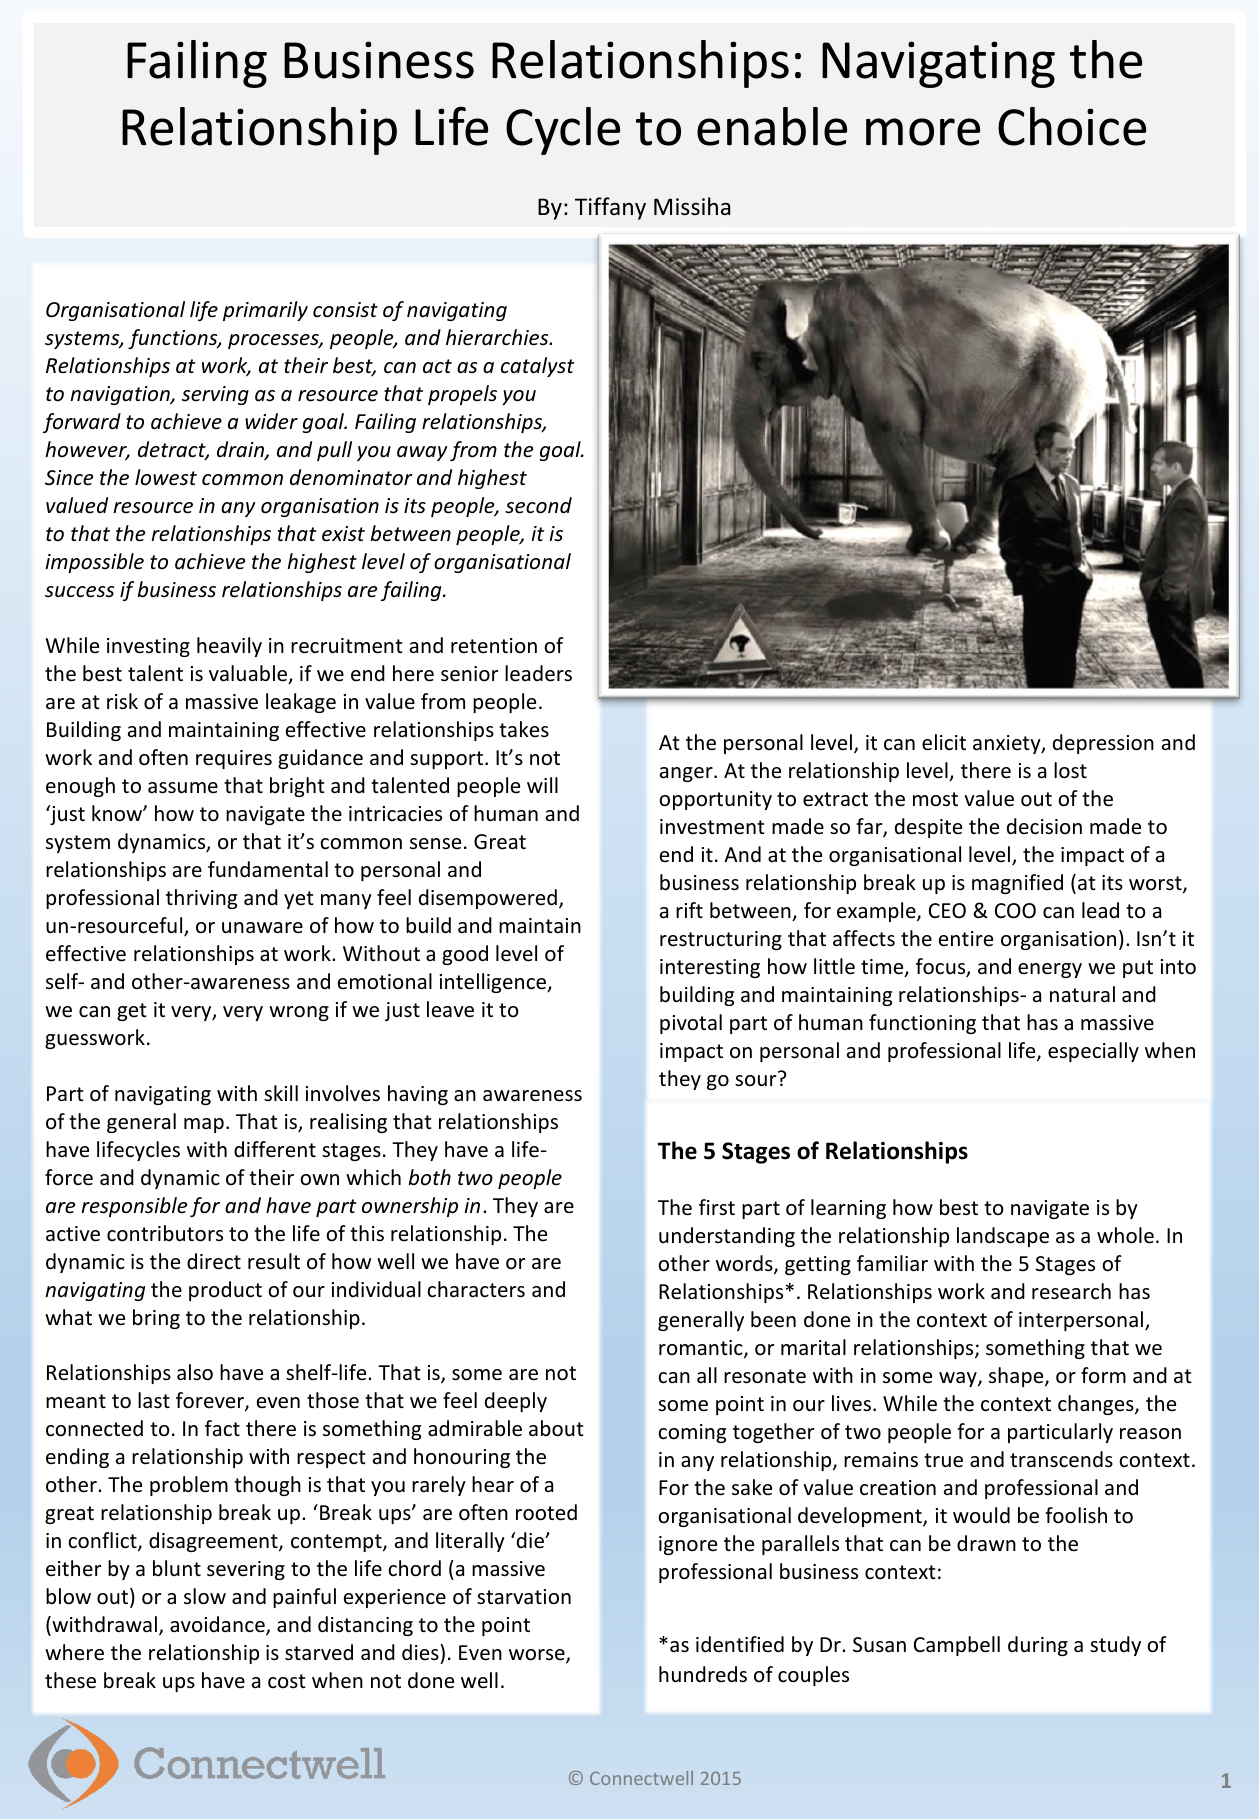 This screenshot has height=1819, width=1259. What do you see at coordinates (703, 1674) in the screenshot?
I see `hundreds` at bounding box center [703, 1674].
